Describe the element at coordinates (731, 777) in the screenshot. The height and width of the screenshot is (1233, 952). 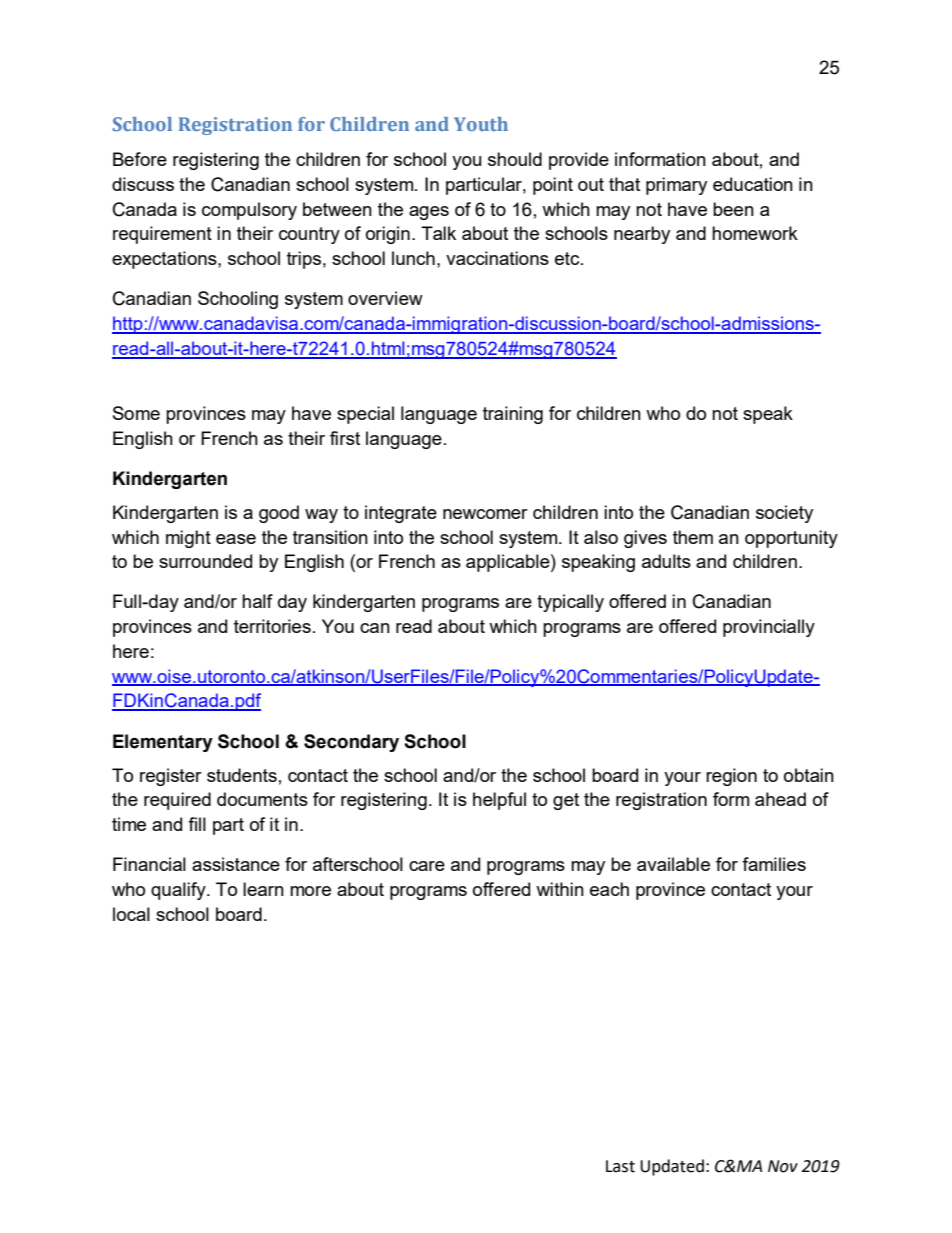
I see `region` at that location.
